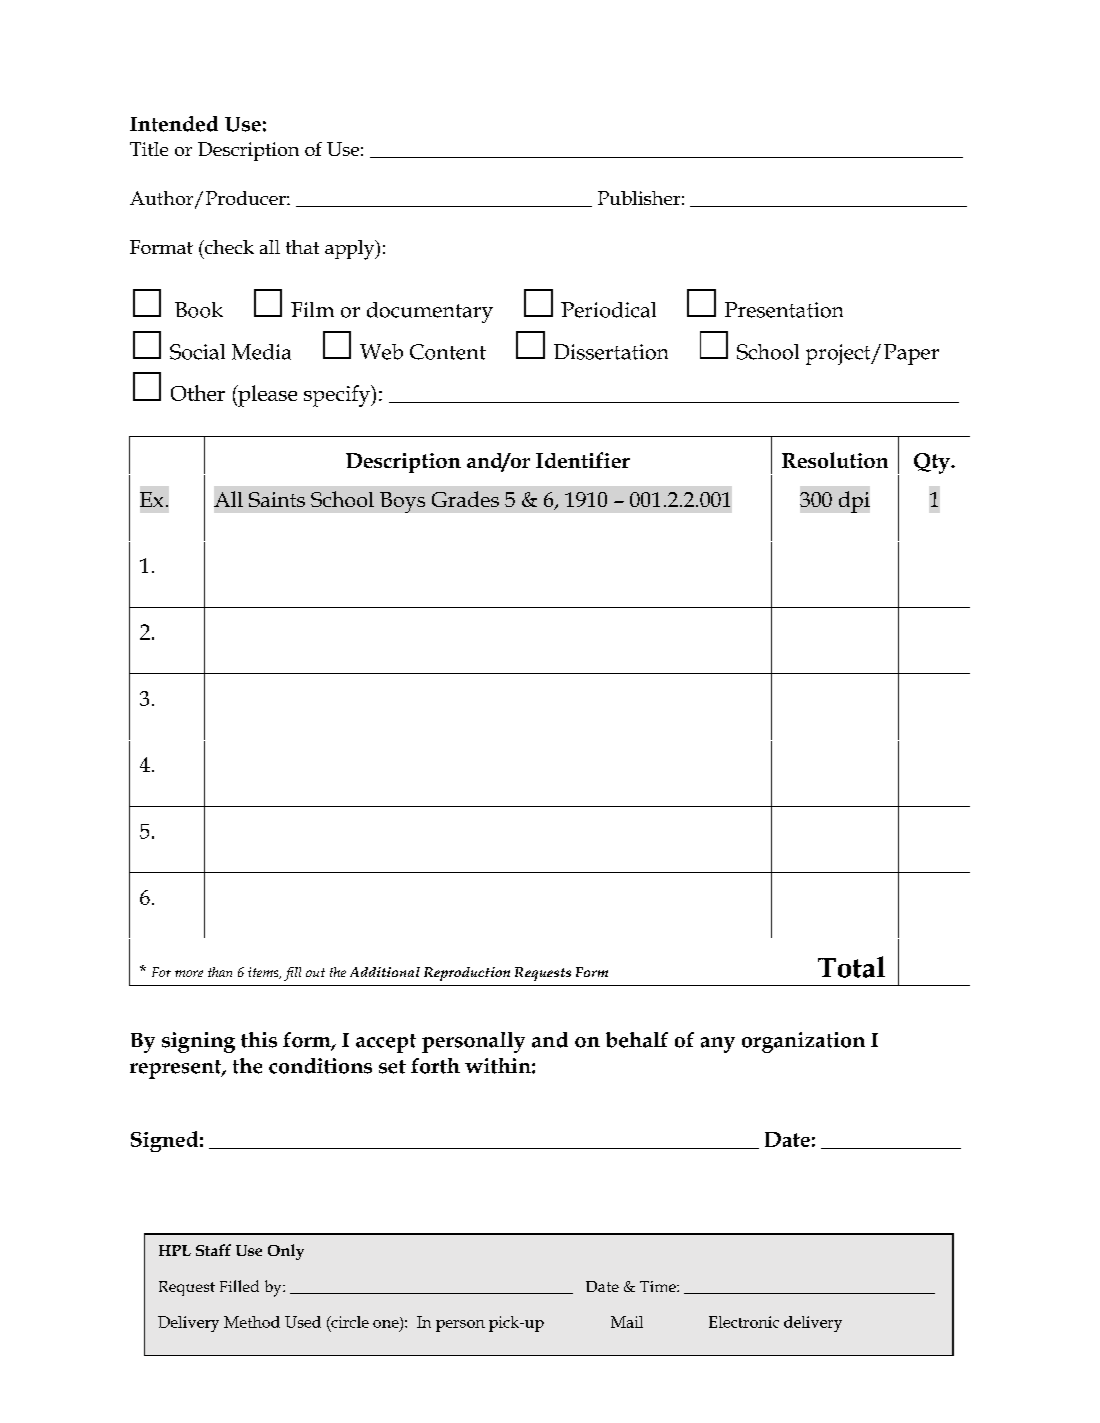  What do you see at coordinates (608, 310) in the screenshot?
I see `Periodical` at bounding box center [608, 310].
